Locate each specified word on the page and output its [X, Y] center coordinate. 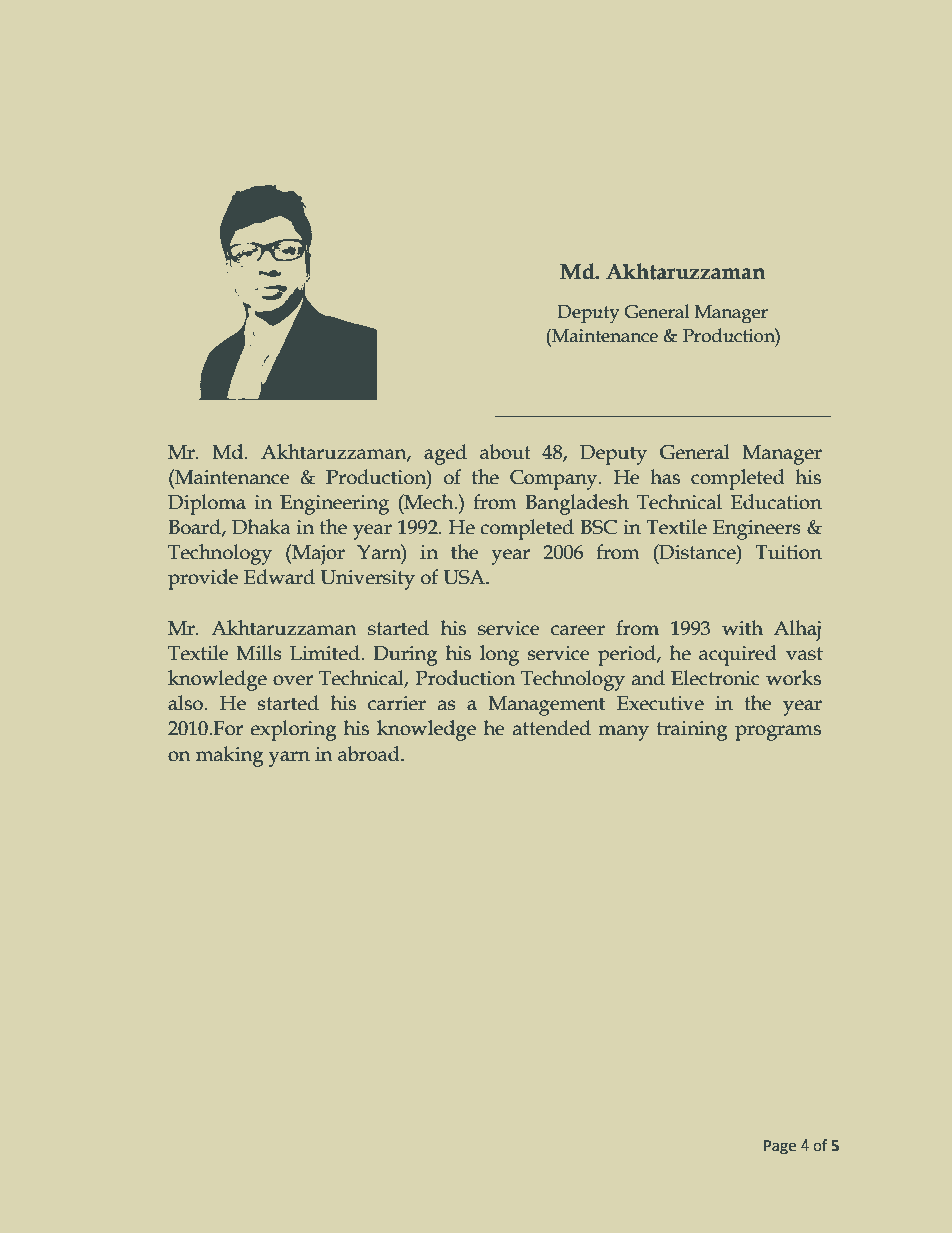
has [665, 477]
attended [552, 728]
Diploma [207, 504]
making [230, 756]
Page [780, 1147]
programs [778, 733]
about [505, 452]
